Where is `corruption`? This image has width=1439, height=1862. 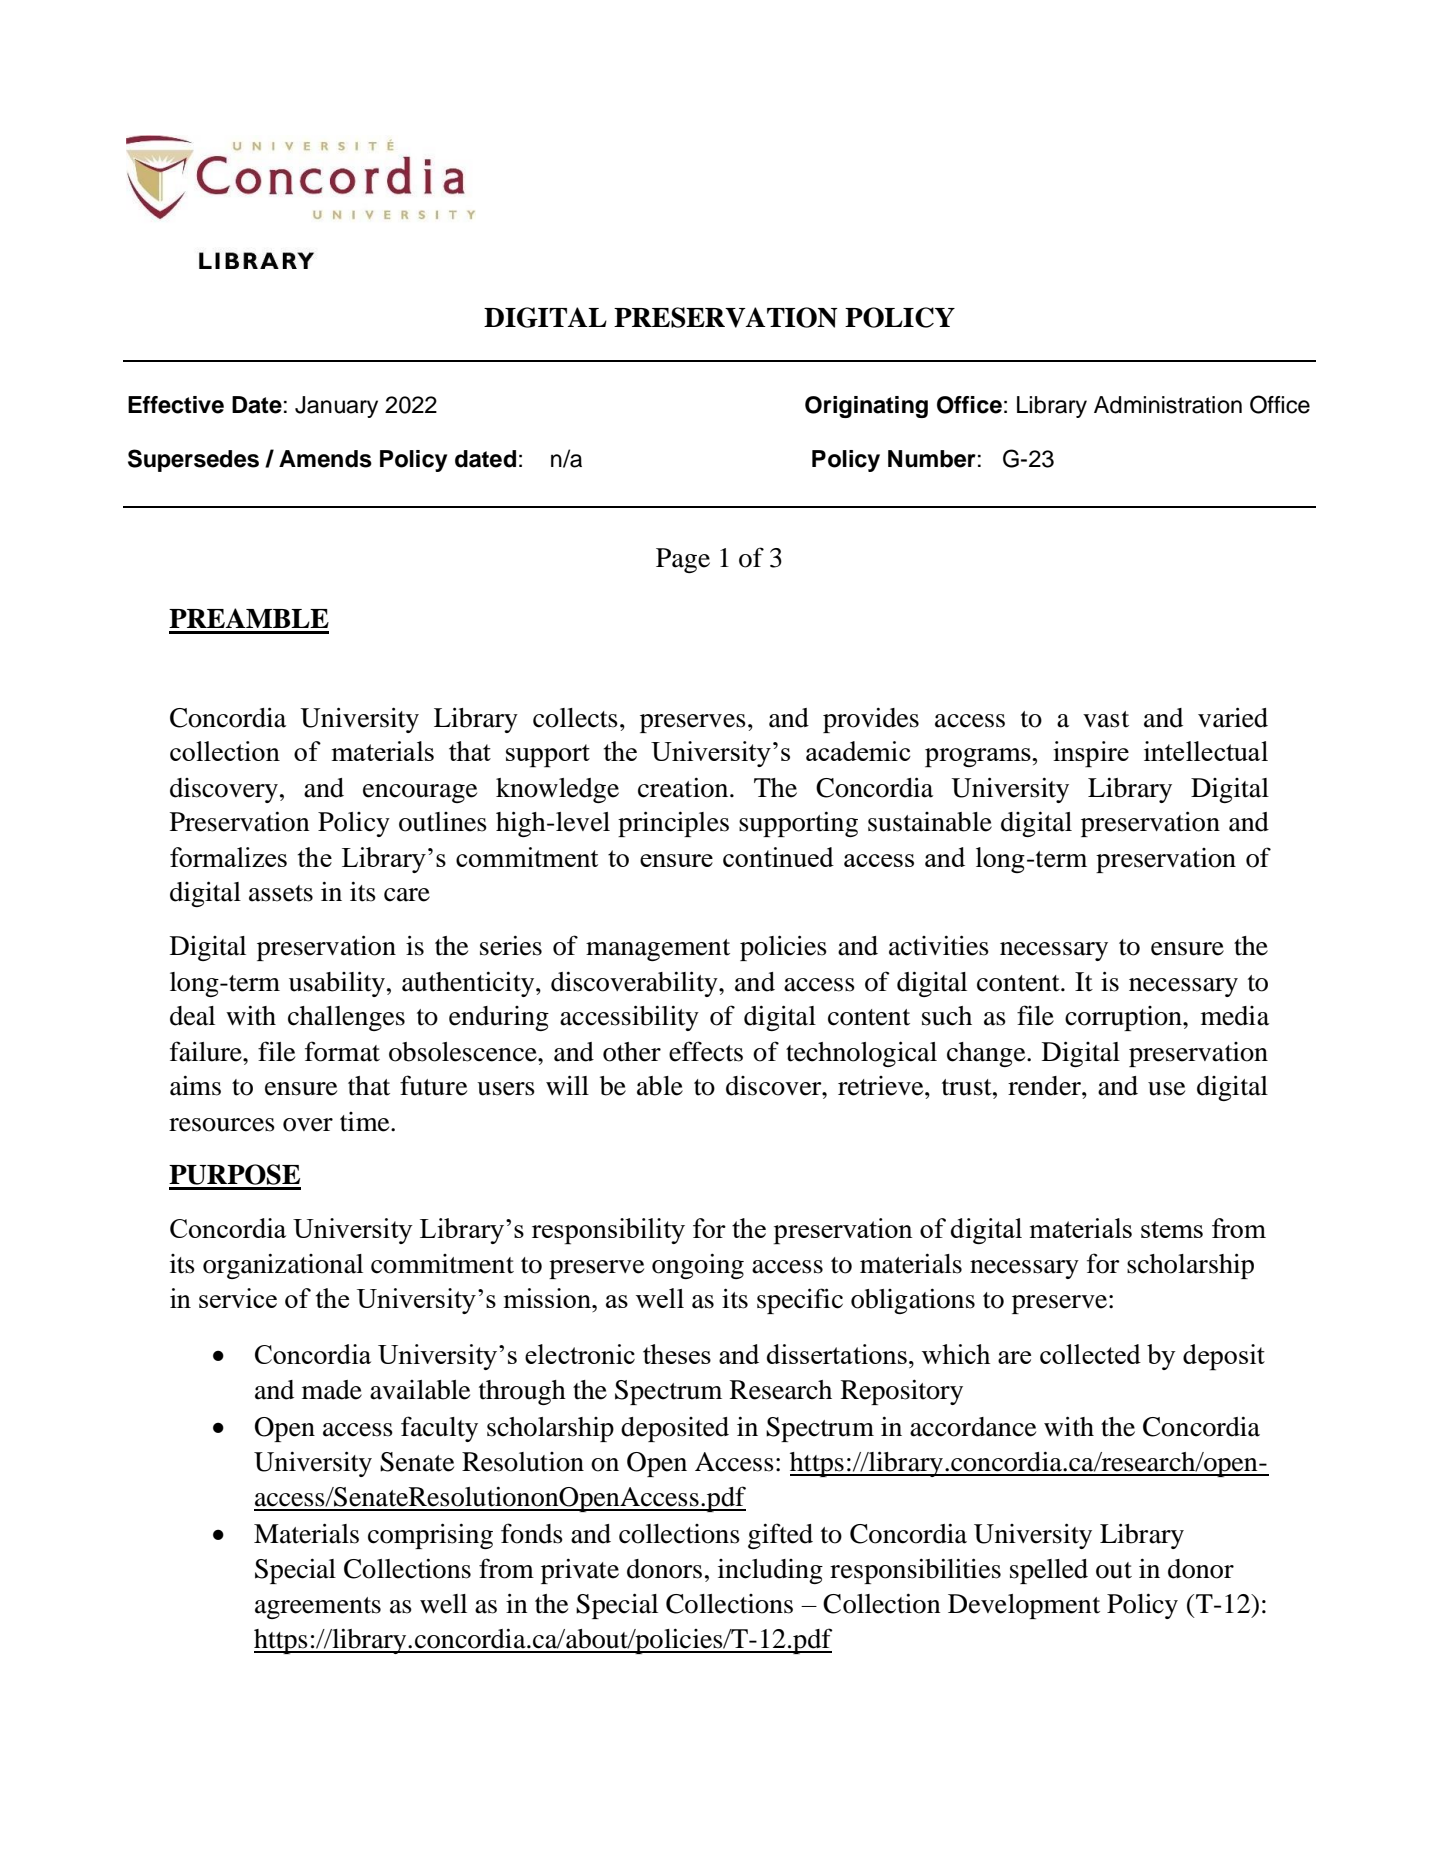
corruption is located at coordinates (1124, 1018).
